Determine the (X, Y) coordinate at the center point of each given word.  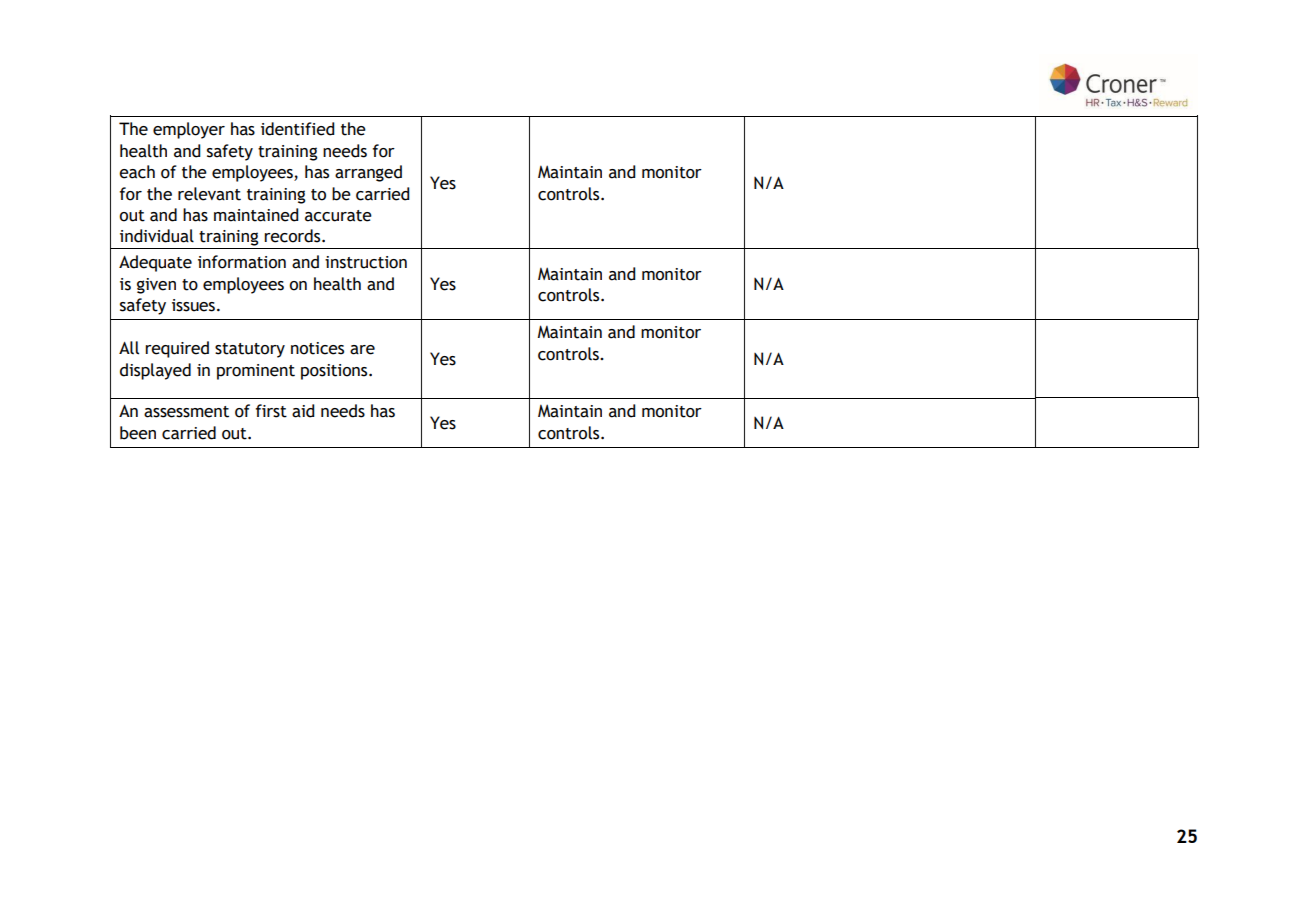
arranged (368, 173)
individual (157, 236)
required (177, 349)
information (242, 262)
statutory (250, 350)
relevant (209, 194)
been (138, 433)
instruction (366, 262)
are (362, 350)
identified (297, 129)
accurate (338, 216)
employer (189, 130)
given (156, 286)
